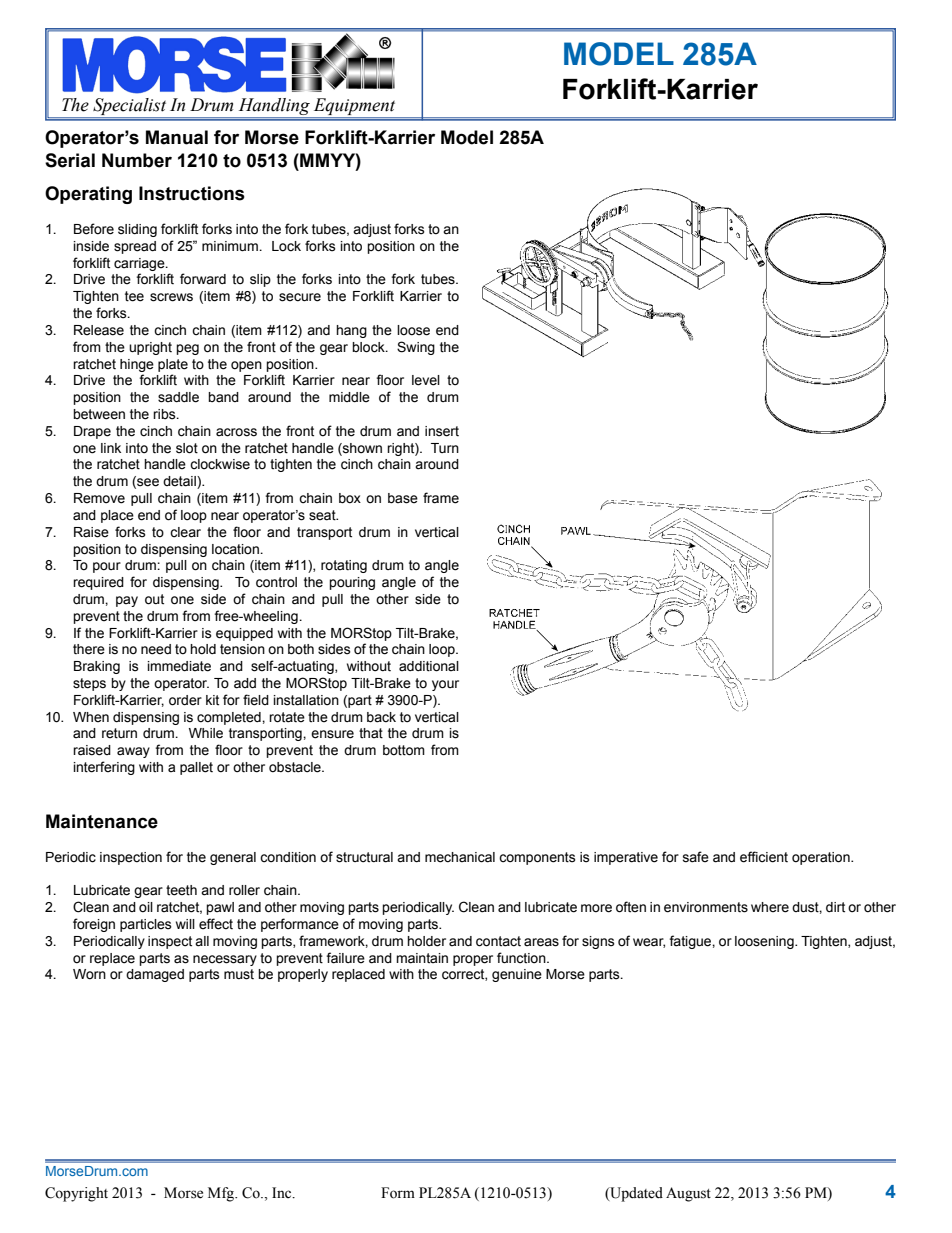 The height and width of the screenshot is (1233, 952). What do you see at coordinates (442, 431) in the screenshot?
I see `insert` at bounding box center [442, 431].
